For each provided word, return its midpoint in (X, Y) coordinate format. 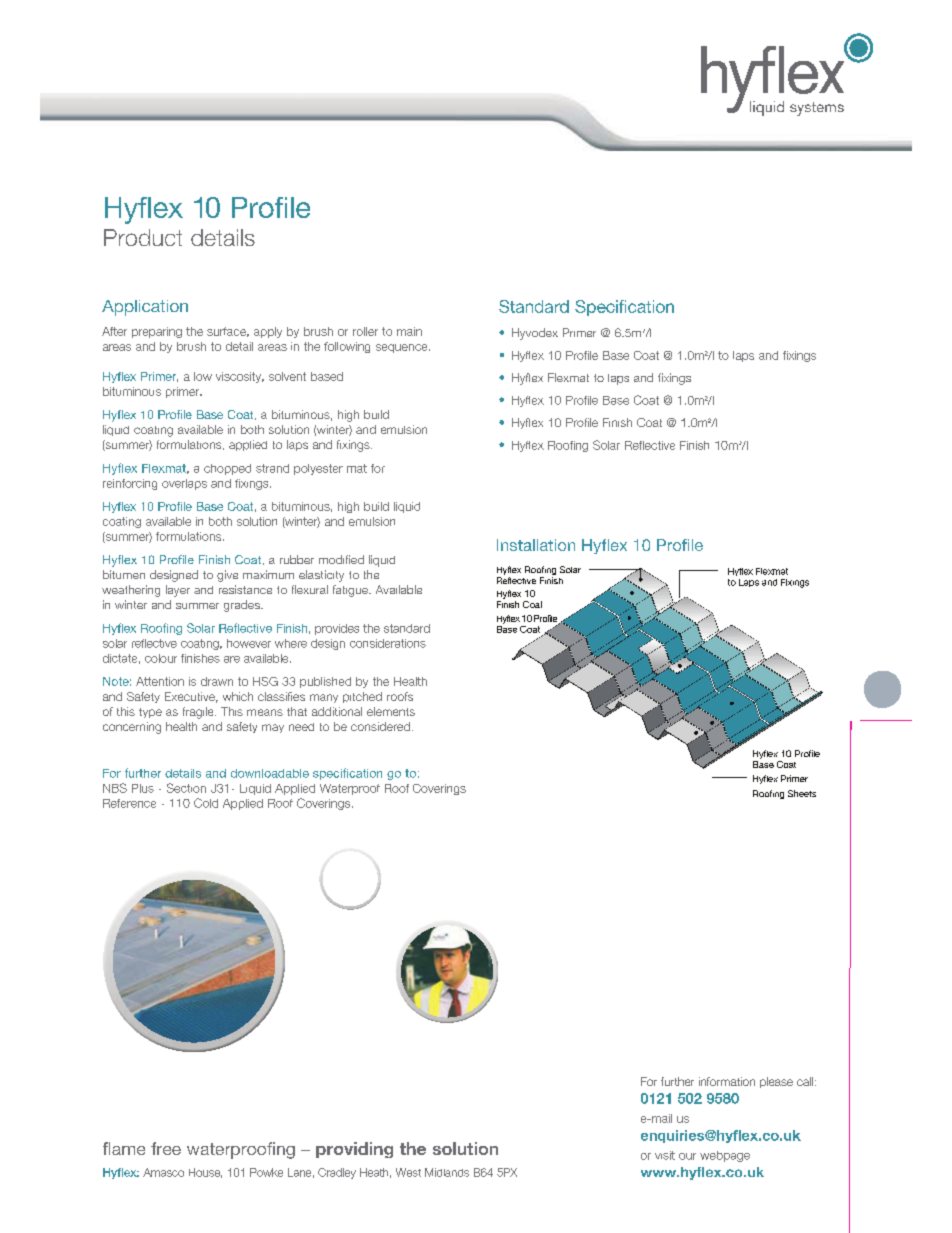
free (166, 1148)
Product (143, 237)
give (227, 576)
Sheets (802, 793)
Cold (206, 803)
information (727, 1081)
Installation (536, 545)
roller (365, 331)
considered (380, 726)
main (409, 331)
